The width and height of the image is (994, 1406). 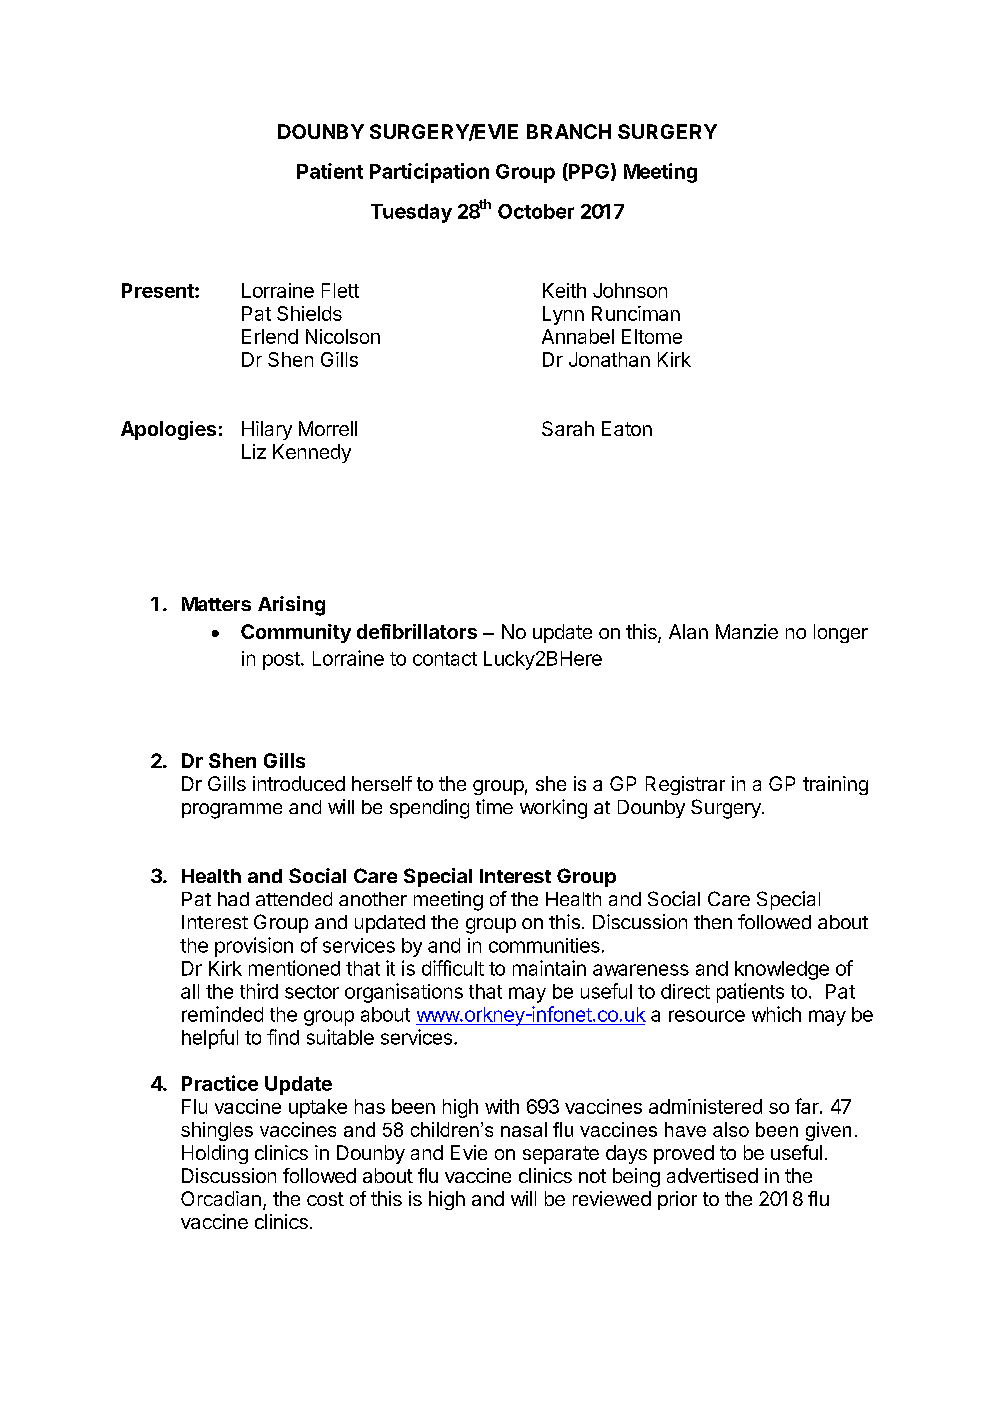 I want to click on maintain, so click(x=549, y=968).
